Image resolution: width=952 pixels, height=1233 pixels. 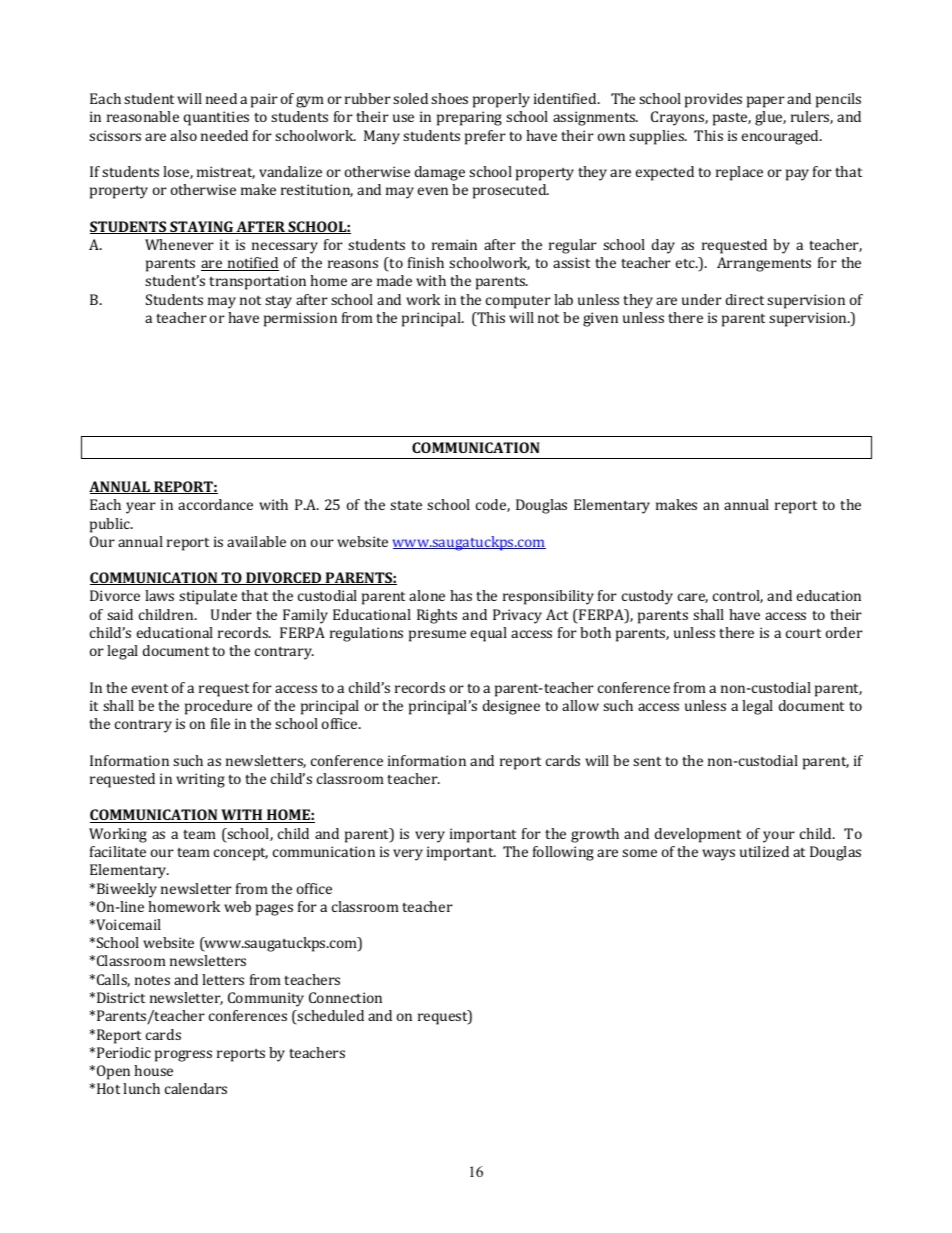 I want to click on also, so click(x=183, y=135).
